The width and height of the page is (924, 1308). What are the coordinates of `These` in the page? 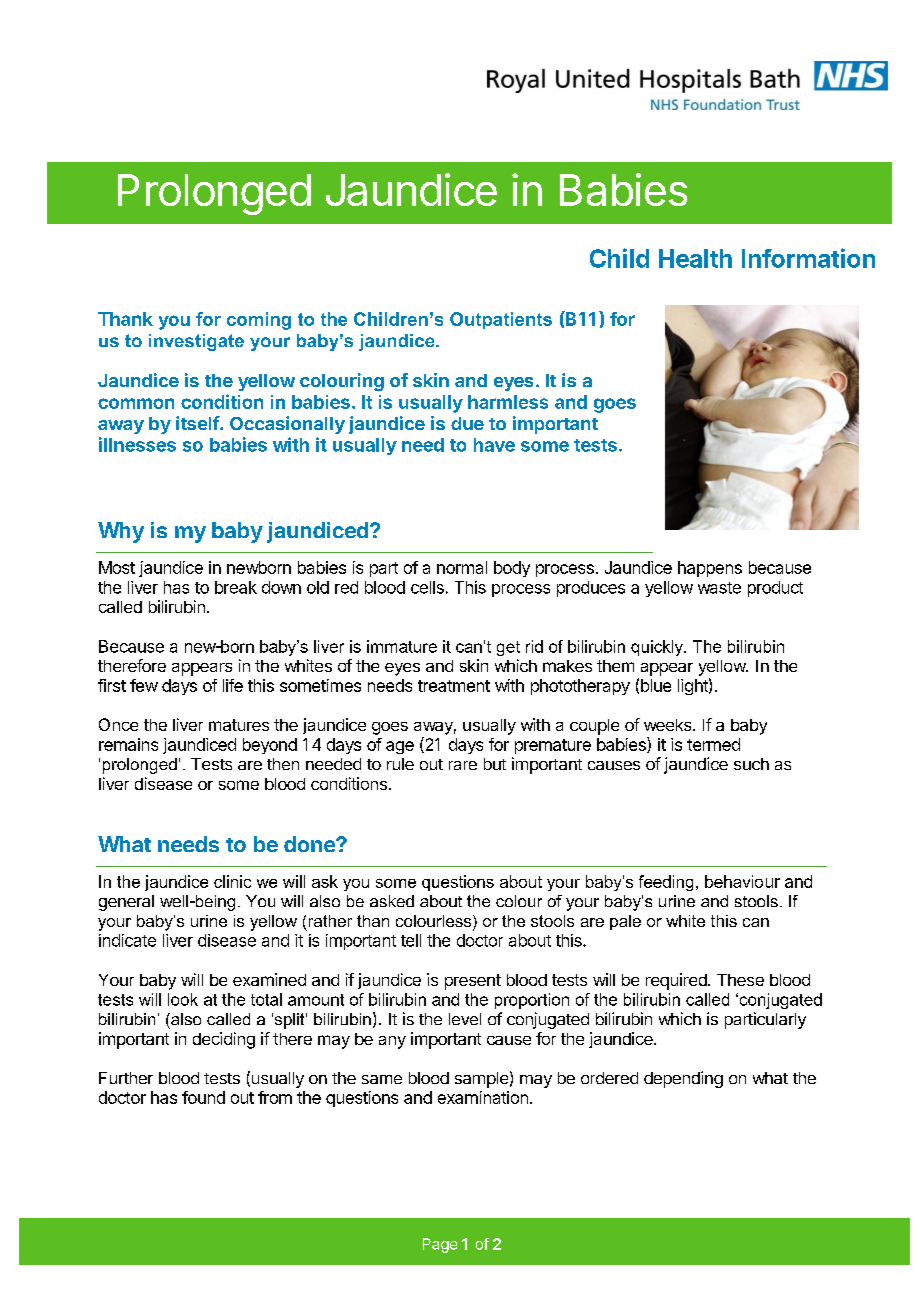 It's located at (740, 980).
